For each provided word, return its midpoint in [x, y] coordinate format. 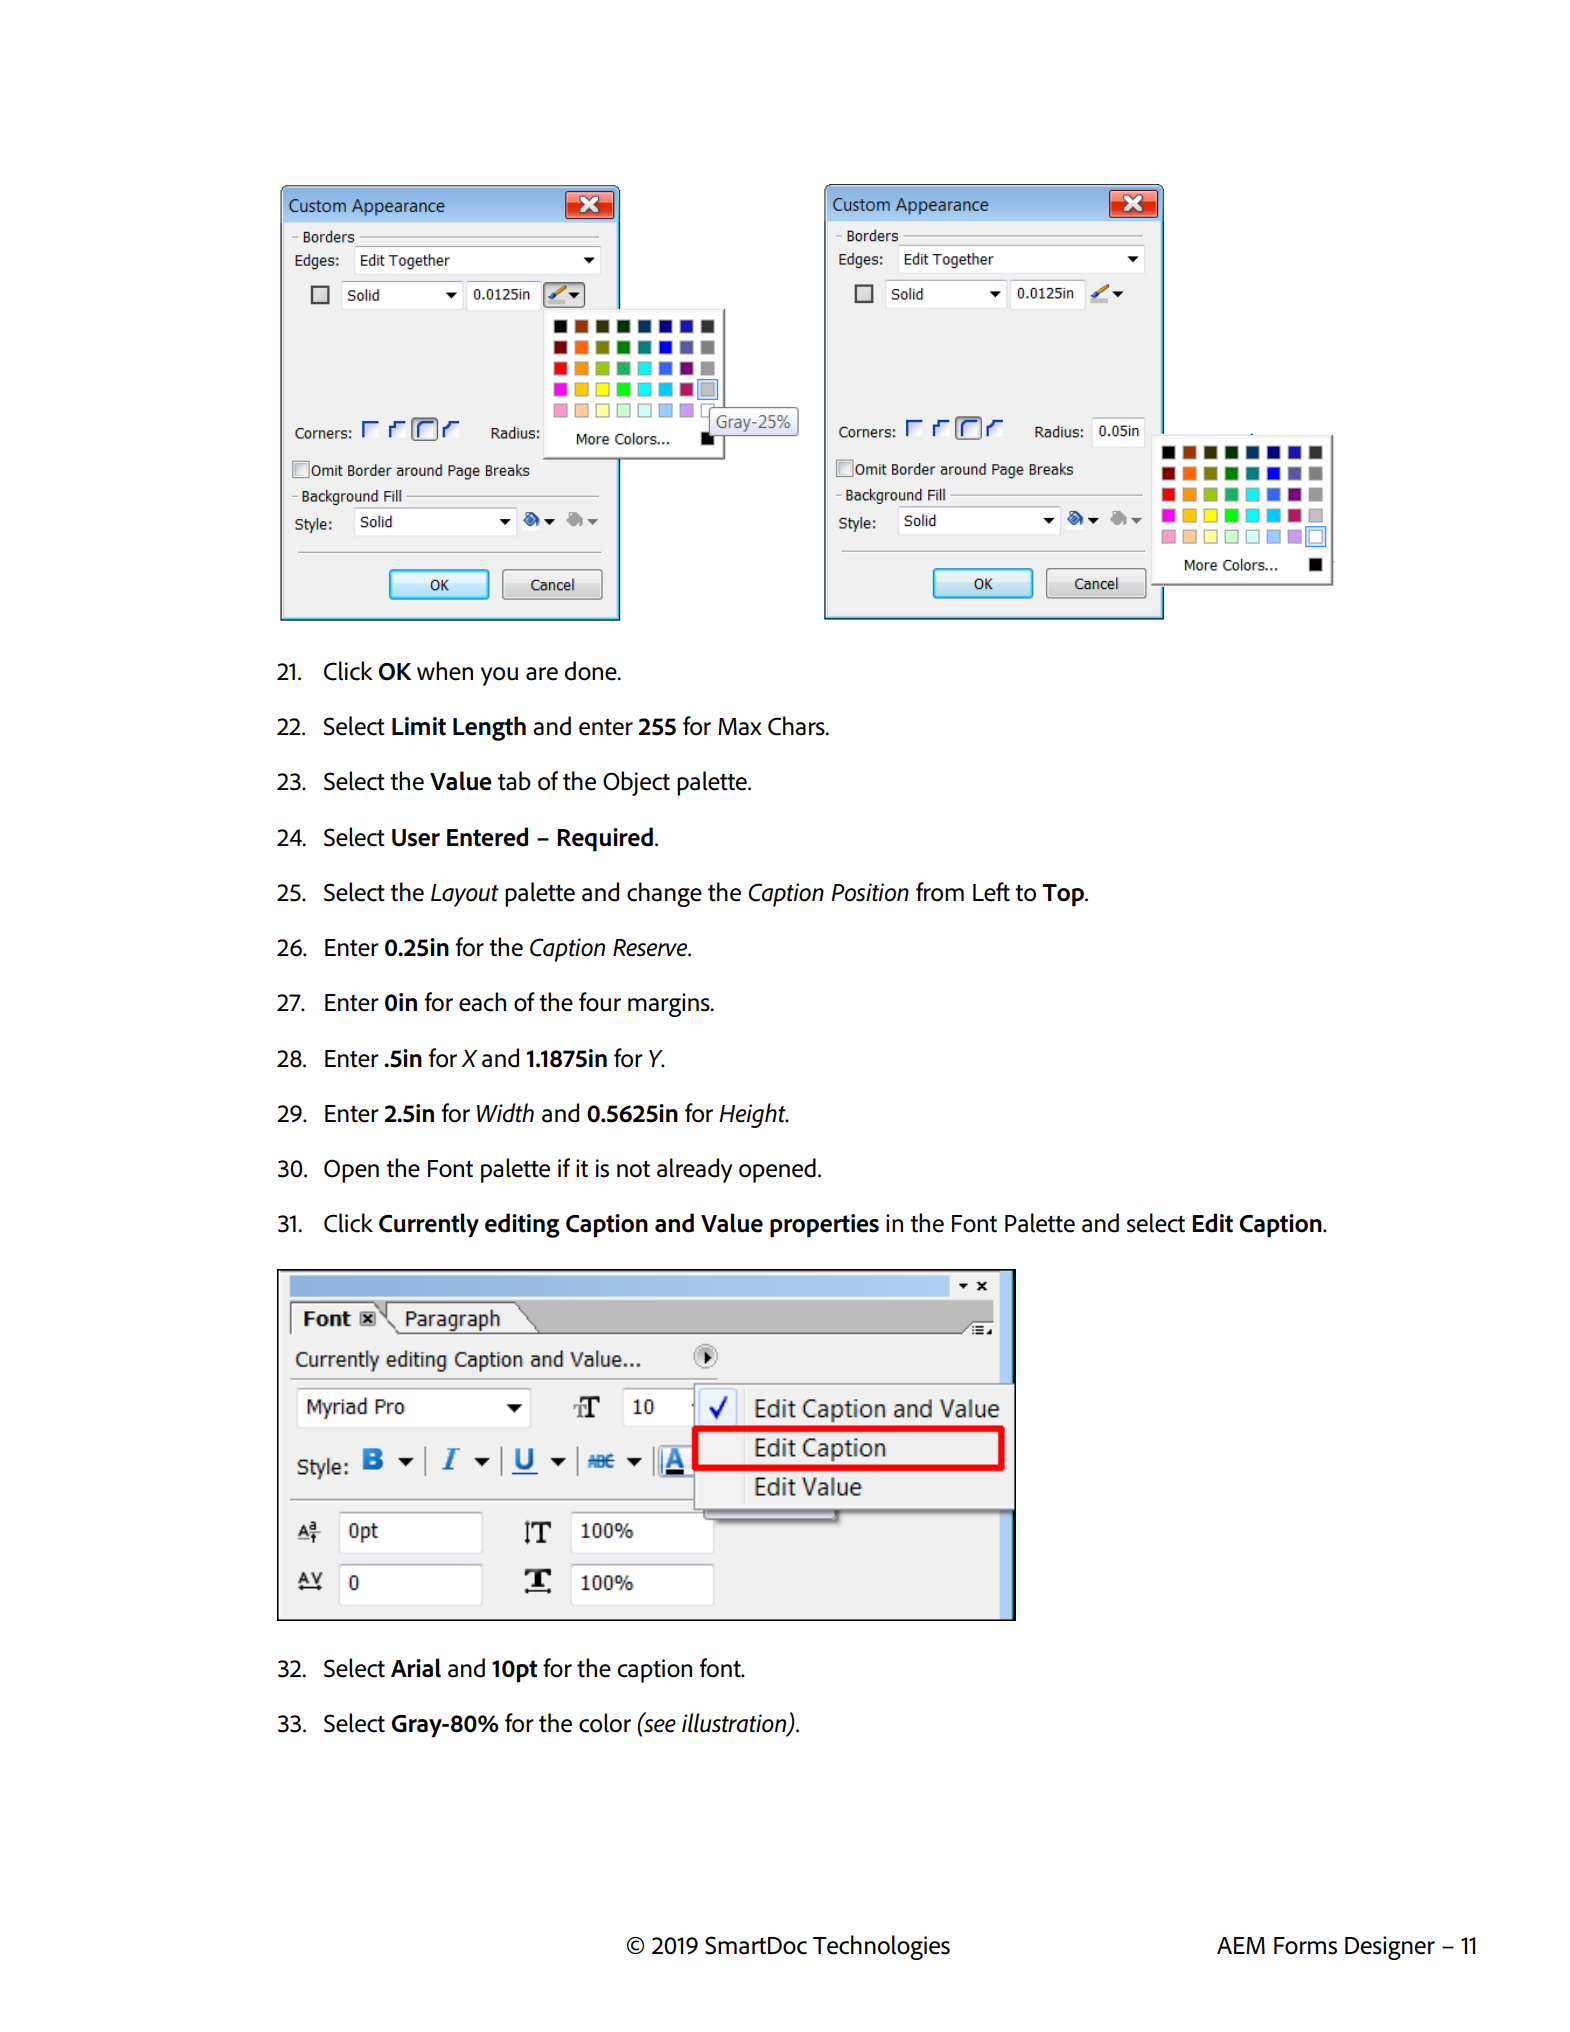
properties [824, 1226]
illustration [735, 1724]
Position [870, 892]
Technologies [881, 1947]
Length [489, 728]
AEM [1241, 1945]
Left [991, 892]
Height [753, 1115]
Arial [416, 1668]
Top [1064, 895]
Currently [429, 1225]
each [482, 1002]
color [605, 1723]
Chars [797, 726]
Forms [1305, 1946]
